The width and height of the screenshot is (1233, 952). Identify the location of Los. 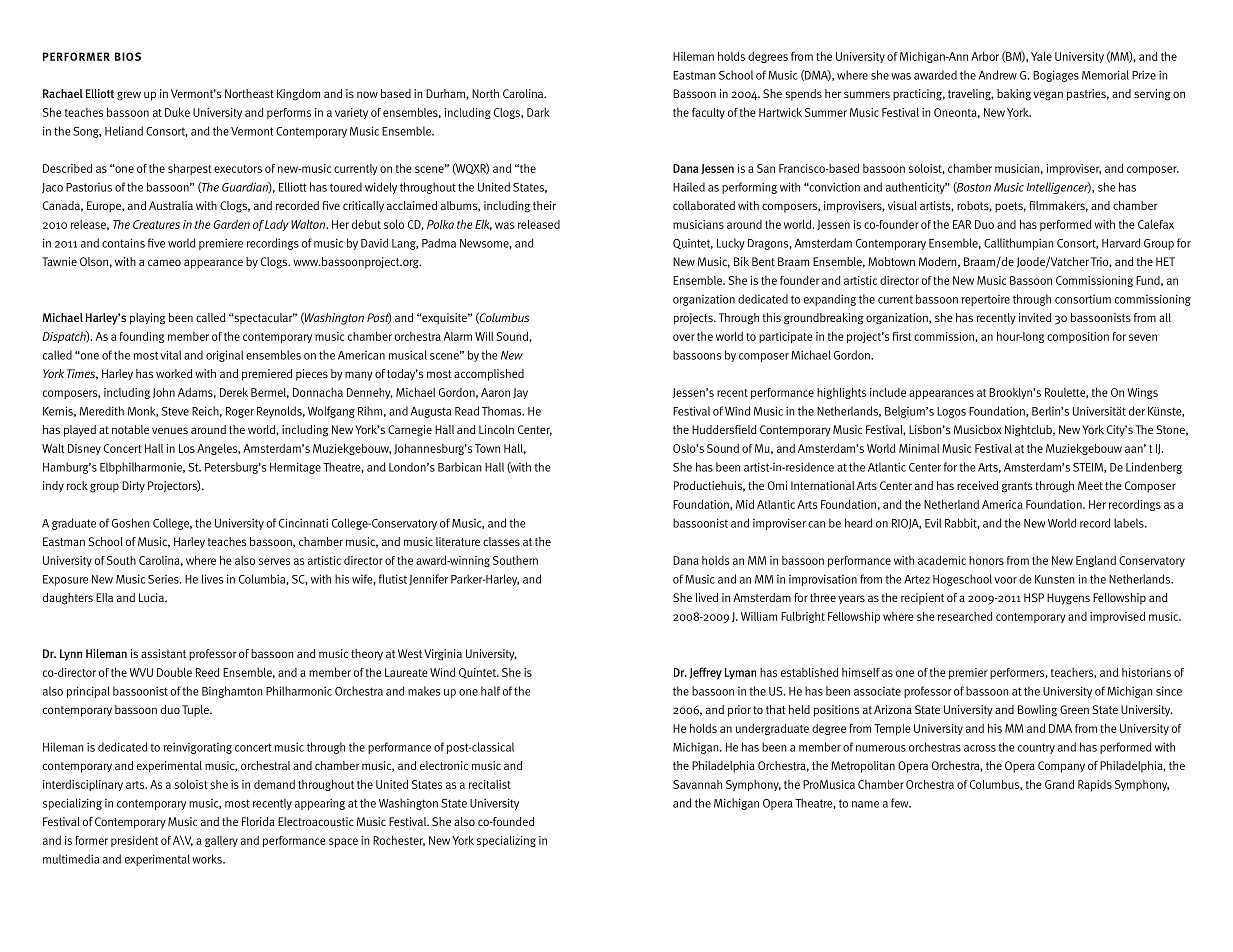
(187, 448).
